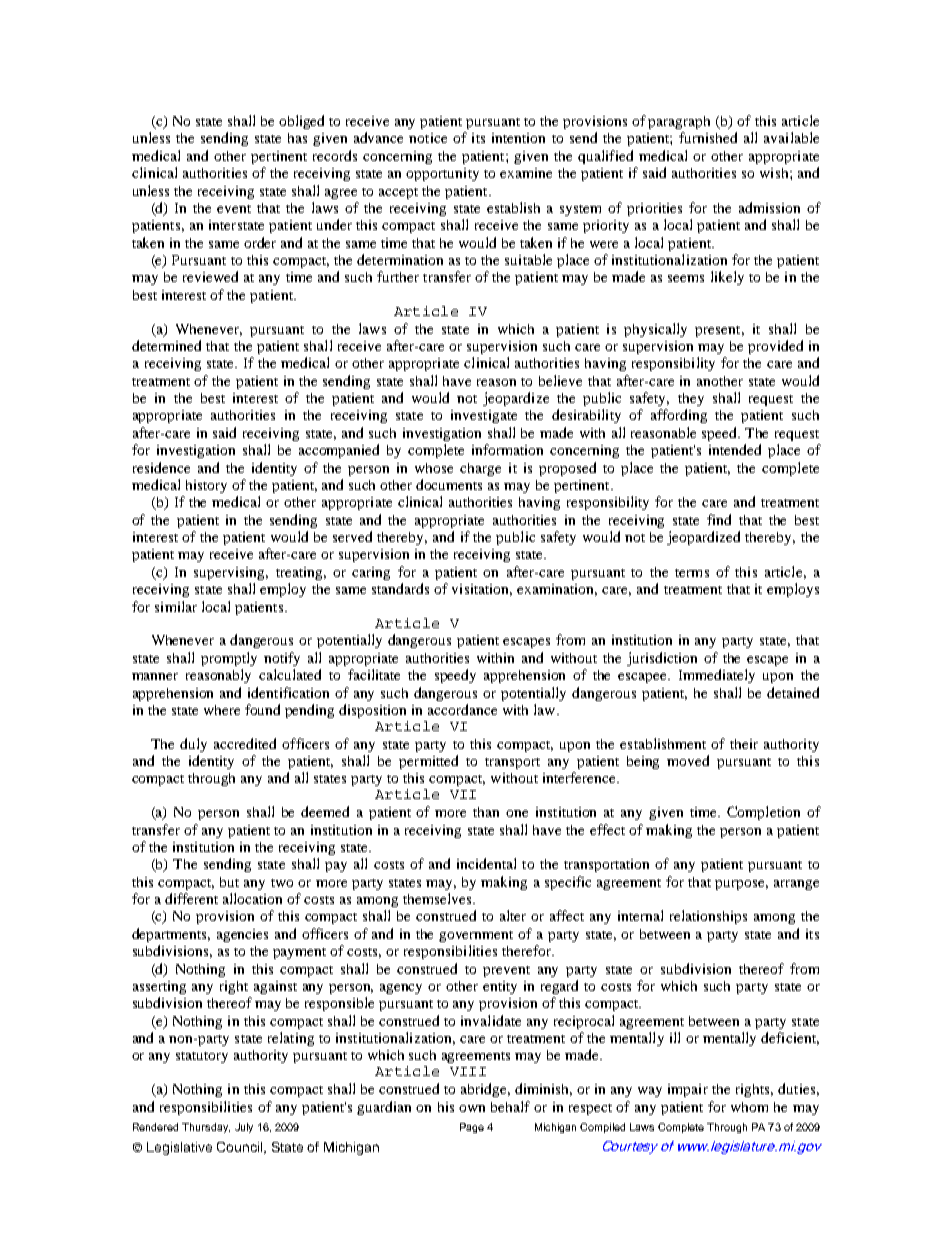 The height and width of the screenshot is (1233, 952). What do you see at coordinates (482, 590) in the screenshot?
I see `visitation` at bounding box center [482, 590].
